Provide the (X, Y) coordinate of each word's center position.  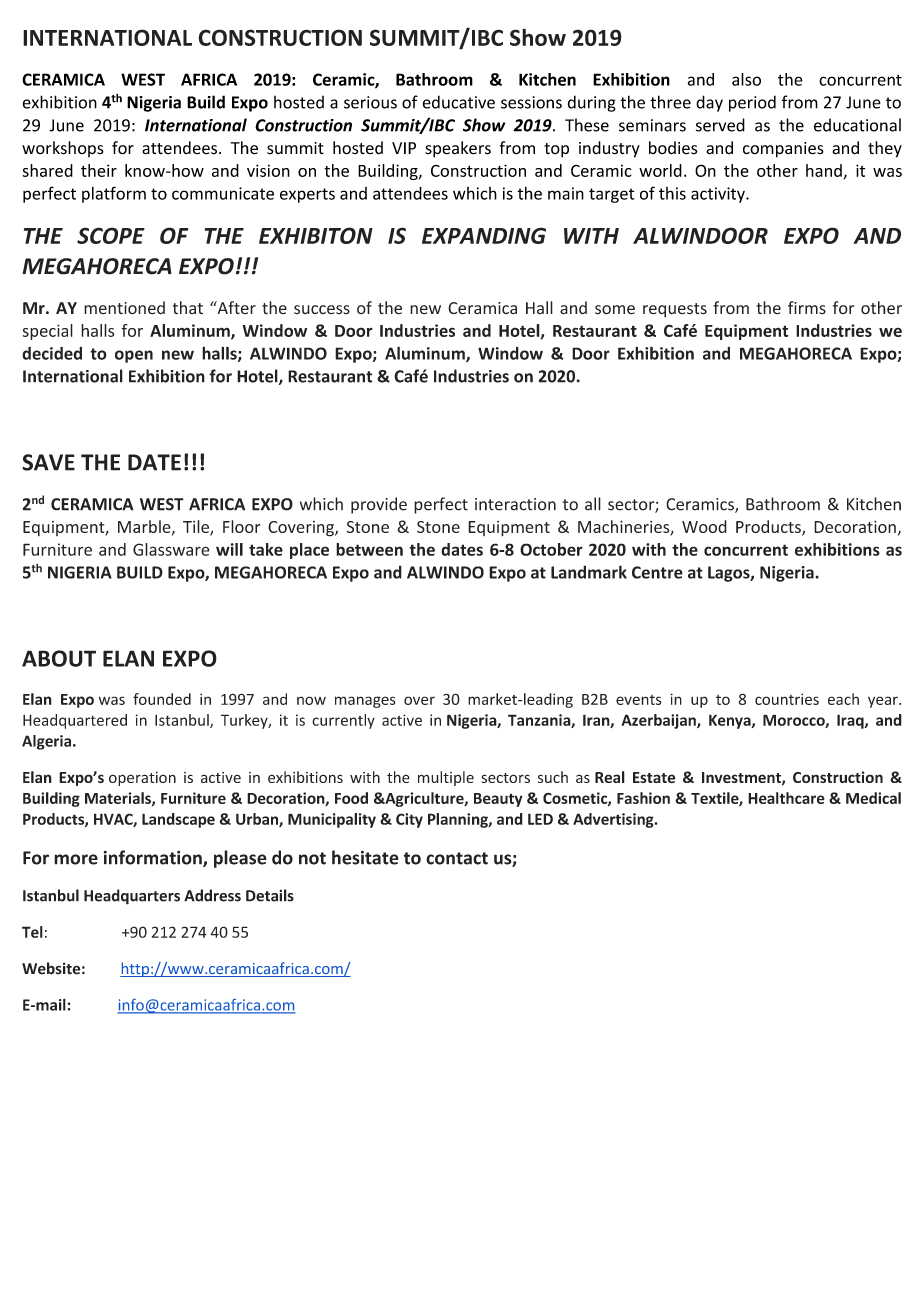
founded (162, 699)
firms (807, 308)
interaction (515, 504)
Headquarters (132, 897)
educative (459, 102)
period (752, 103)
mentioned (124, 308)
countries (787, 699)
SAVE (48, 462)
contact (457, 858)
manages (365, 702)
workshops (63, 149)
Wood (704, 526)
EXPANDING (484, 235)
